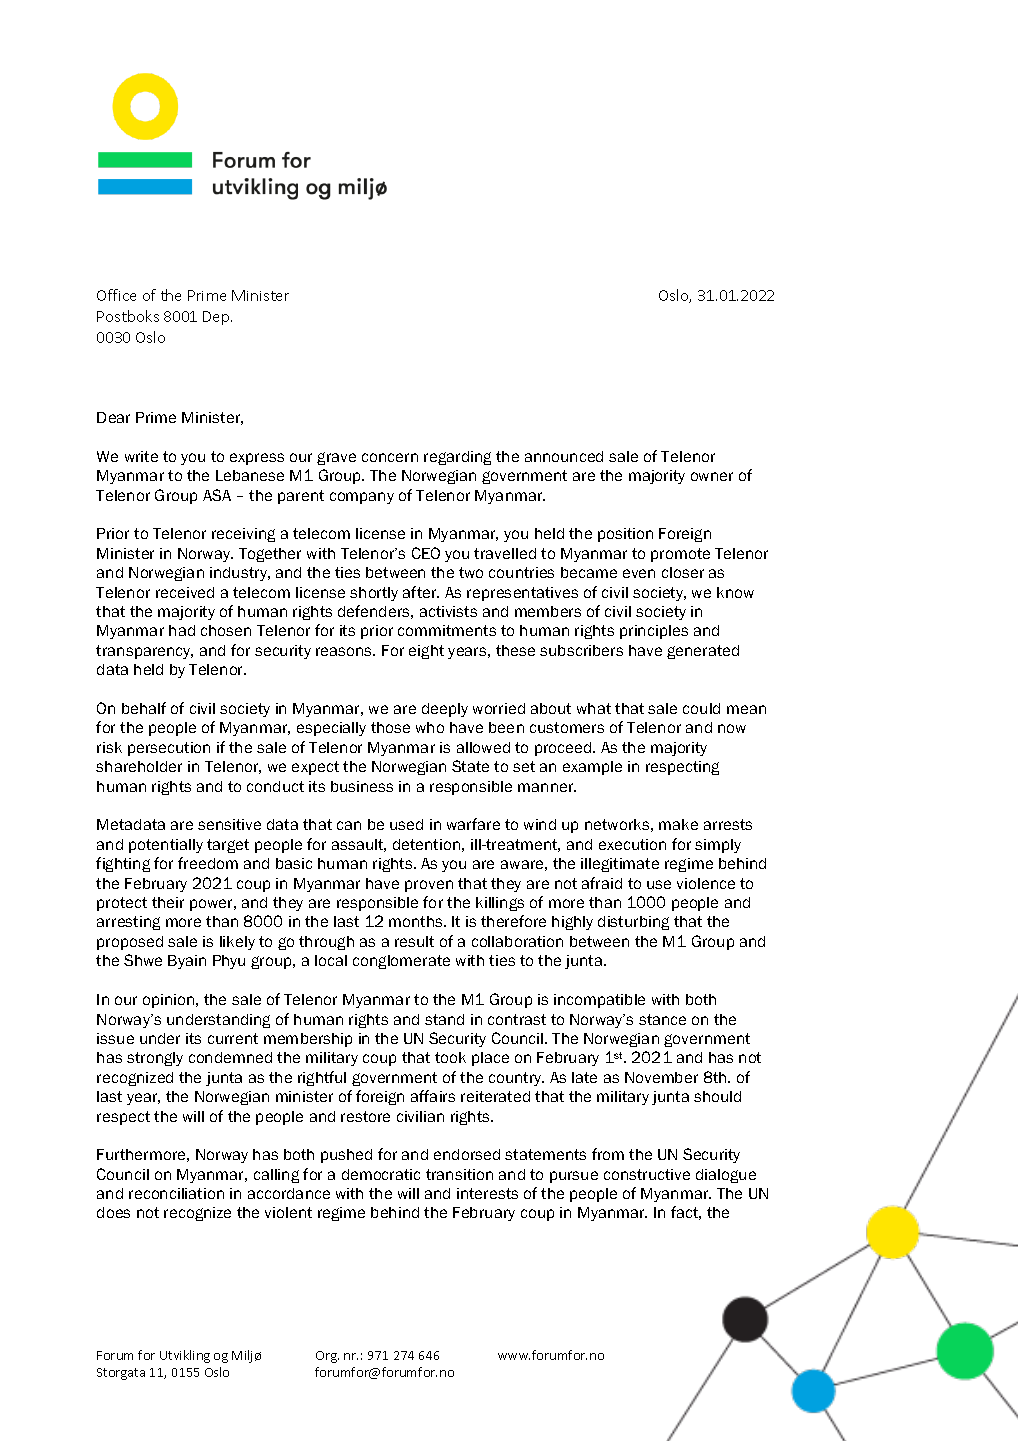 This screenshot has width=1018, height=1441. Describe the element at coordinates (457, 458) in the screenshot. I see `regarding` at that location.
